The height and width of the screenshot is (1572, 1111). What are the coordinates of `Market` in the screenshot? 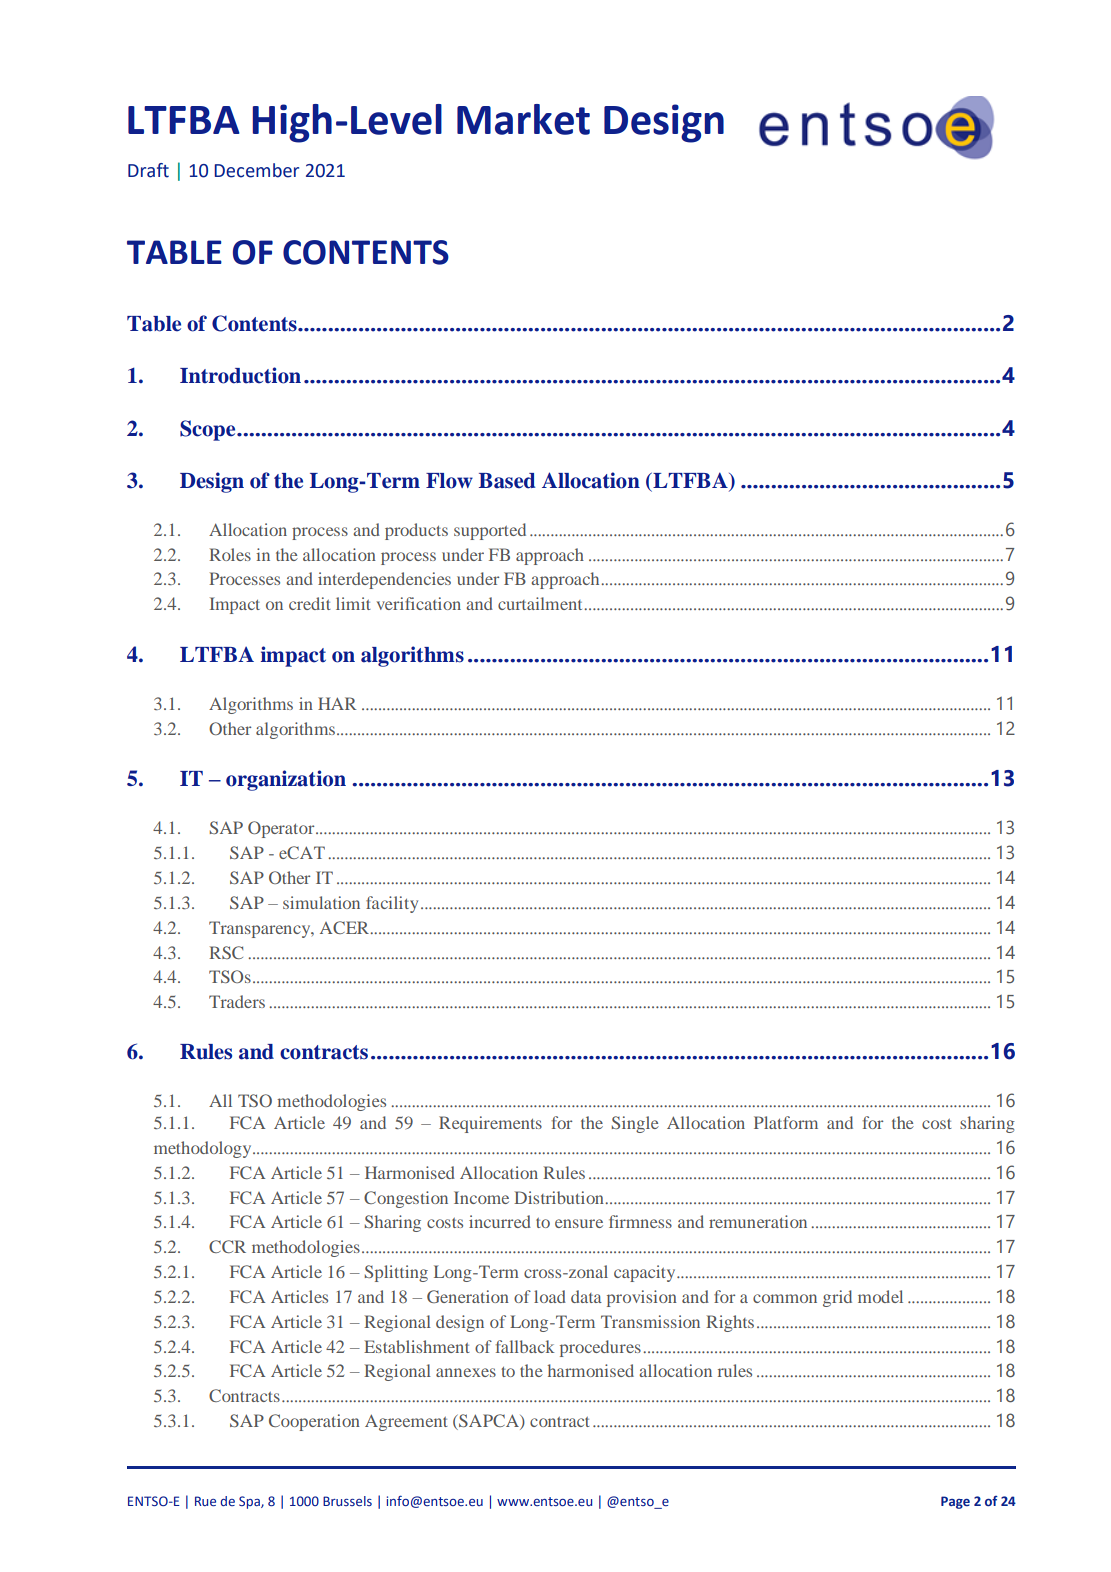 It's located at (523, 119).
